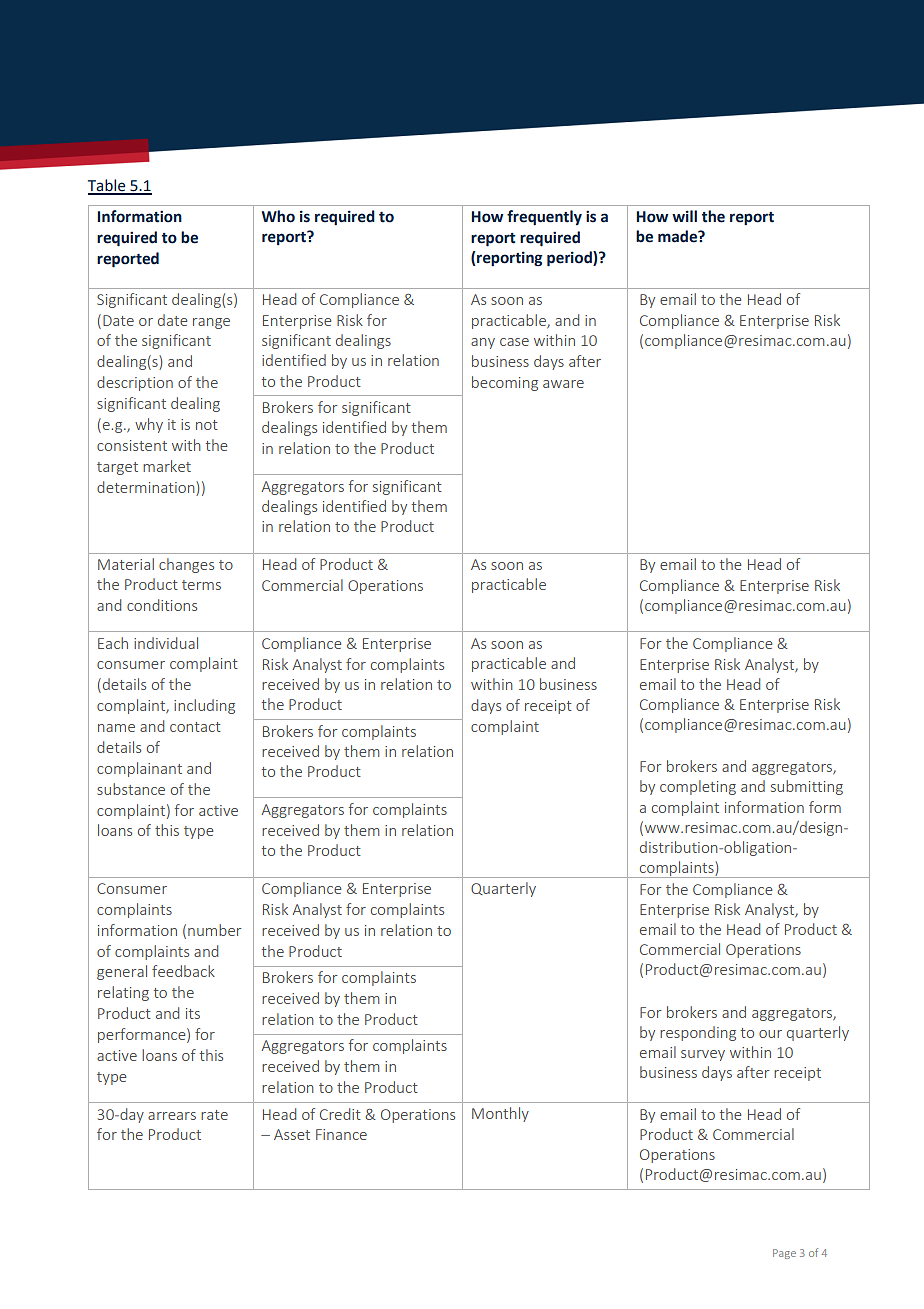  I want to click on aware, so click(563, 384).
